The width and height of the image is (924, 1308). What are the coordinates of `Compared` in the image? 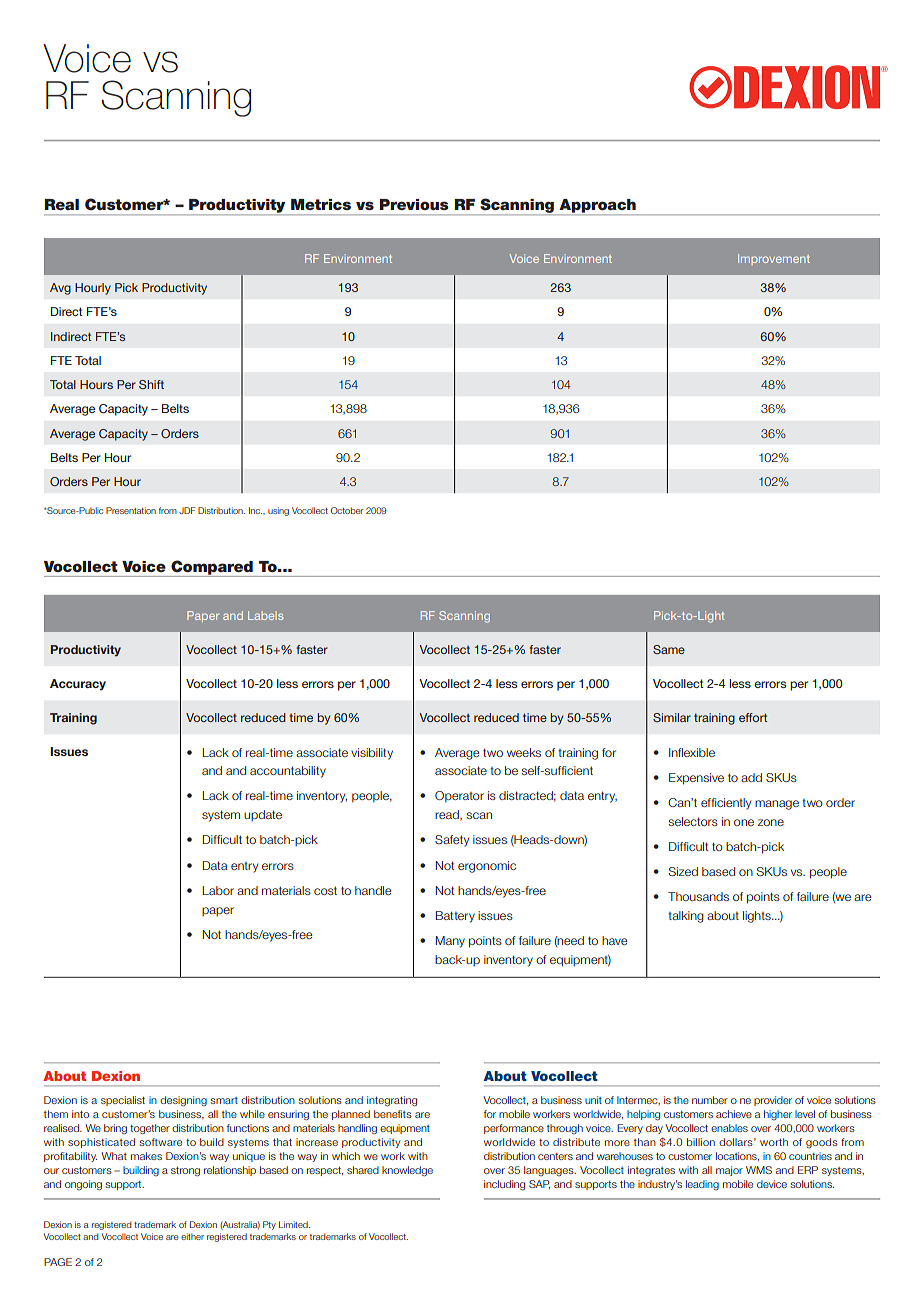 It's located at (212, 568).
